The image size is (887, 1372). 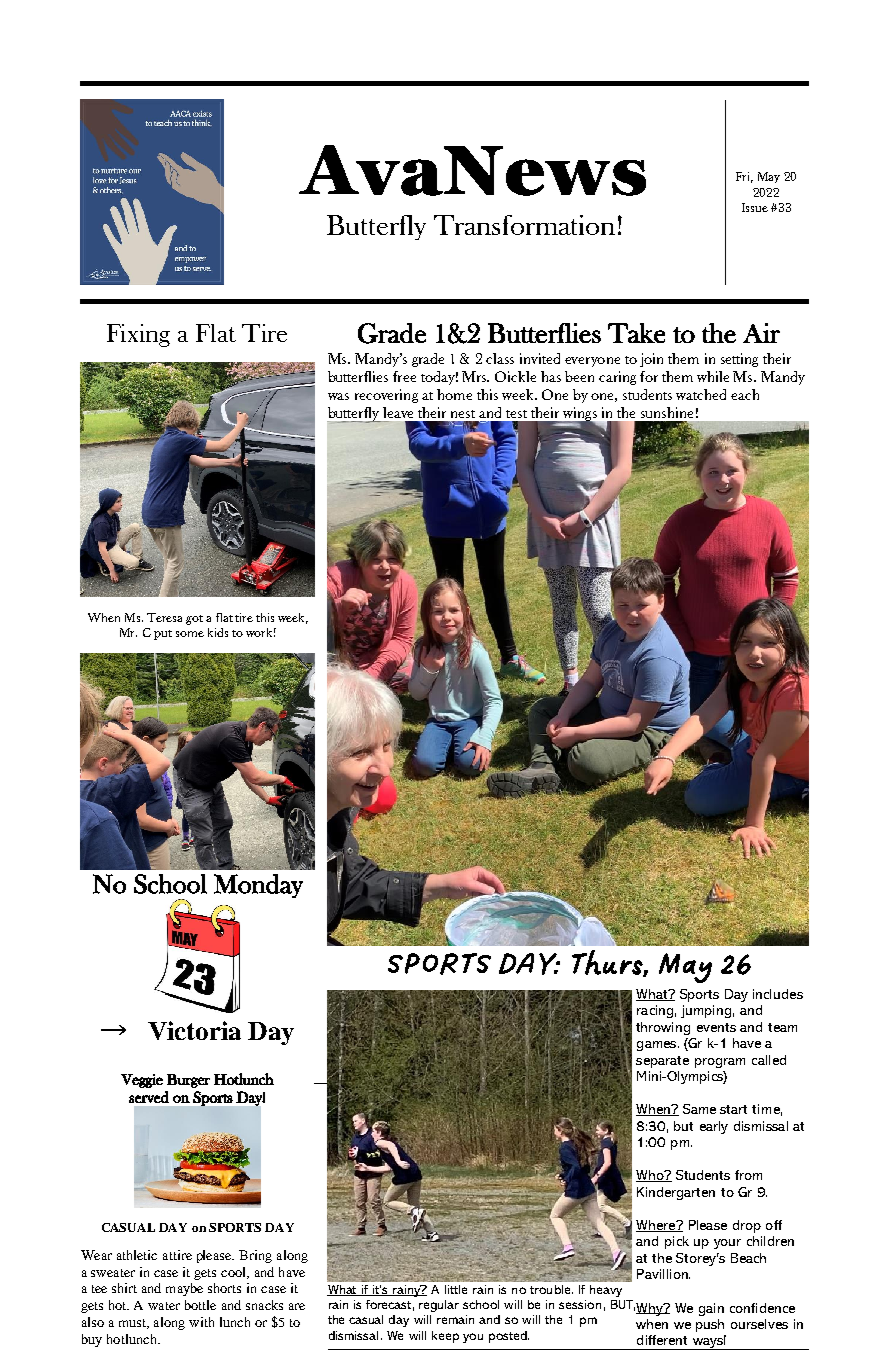 What do you see at coordinates (194, 1030) in the screenshot?
I see `Victoria` at bounding box center [194, 1030].
